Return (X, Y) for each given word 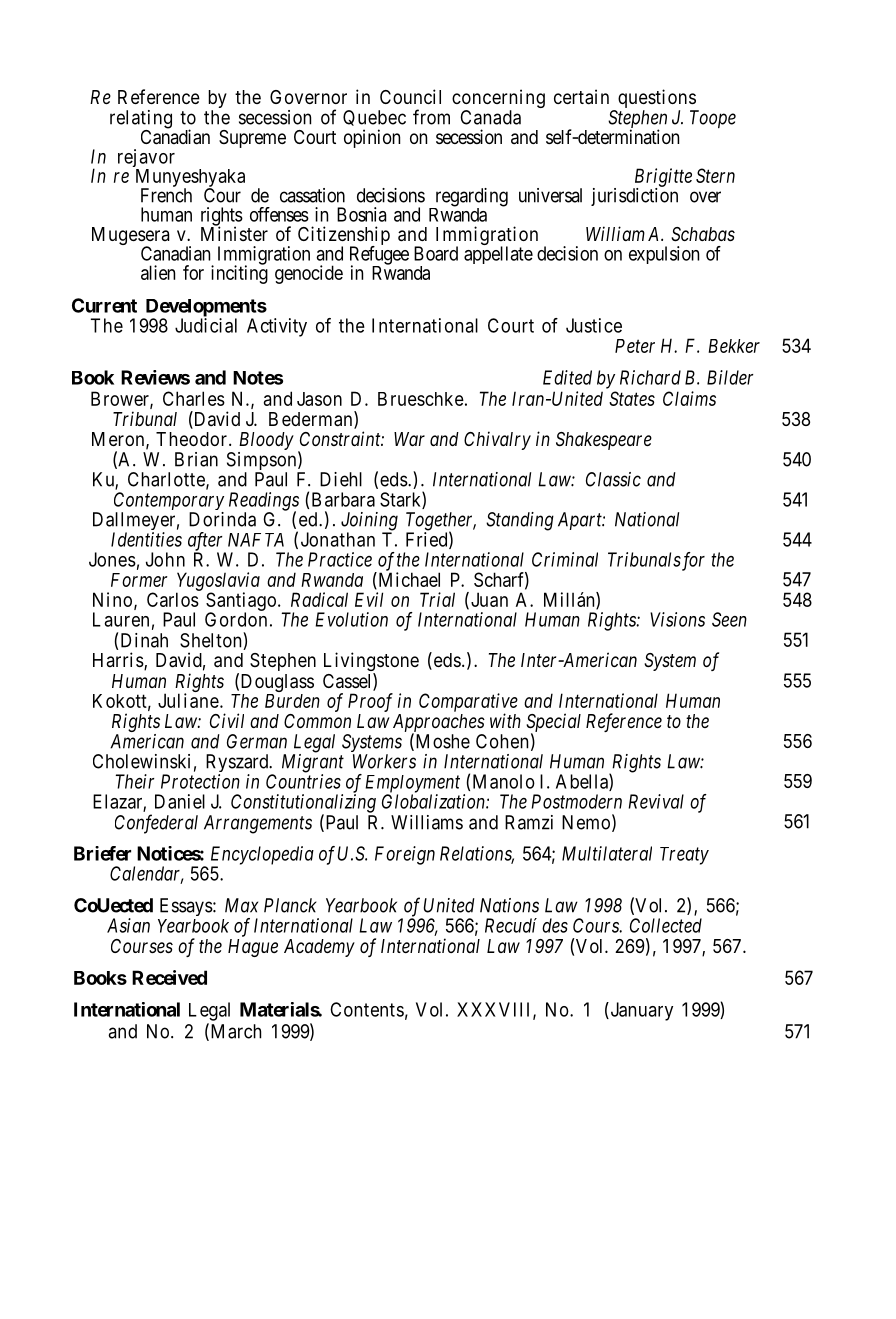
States (632, 398)
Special (553, 723)
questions (657, 100)
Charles (194, 398)
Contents (367, 1009)
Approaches (439, 724)
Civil (227, 720)
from (431, 117)
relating (141, 120)
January (640, 1011)
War (409, 439)
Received (169, 977)
